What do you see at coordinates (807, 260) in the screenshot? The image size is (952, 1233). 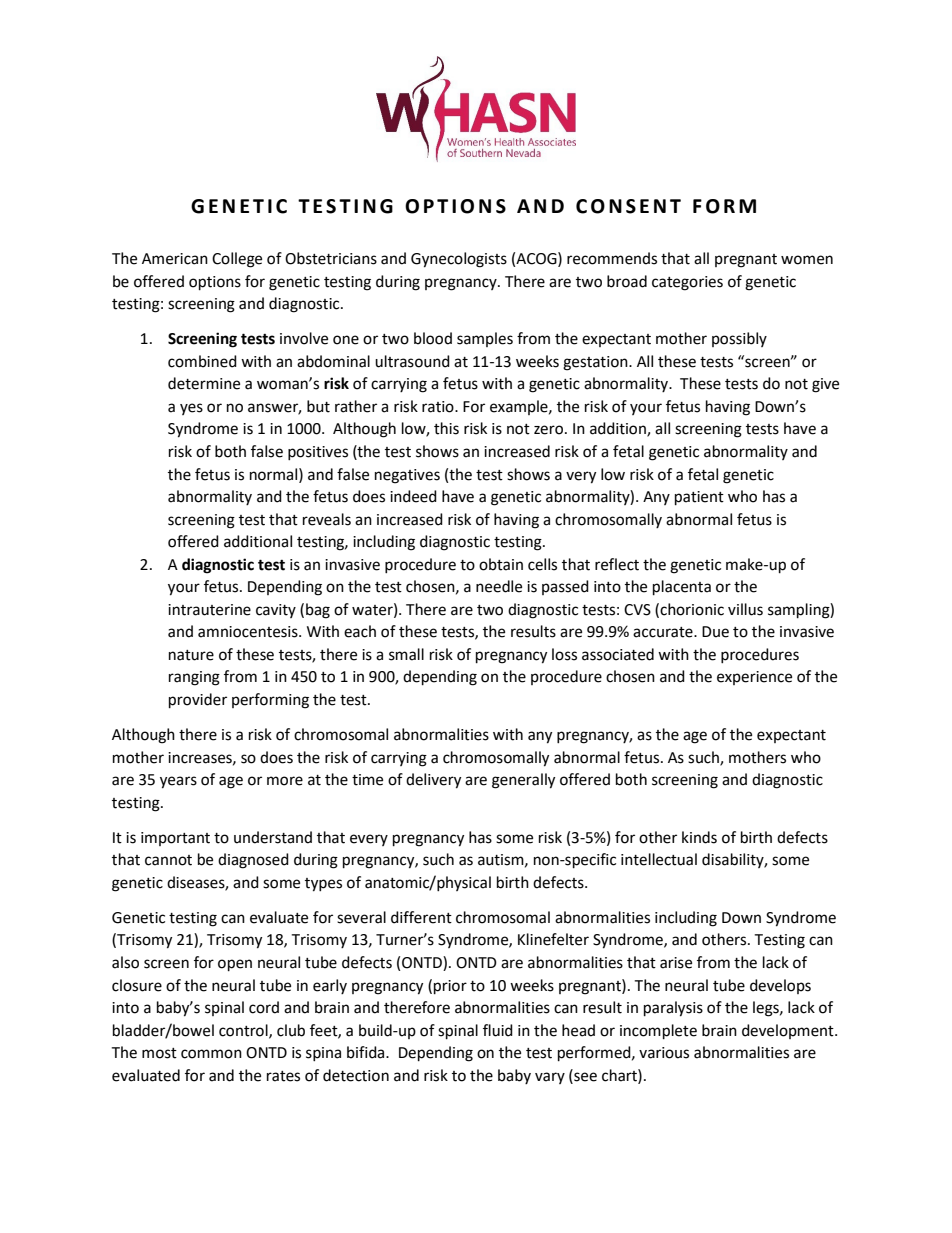 I see `women` at bounding box center [807, 260].
